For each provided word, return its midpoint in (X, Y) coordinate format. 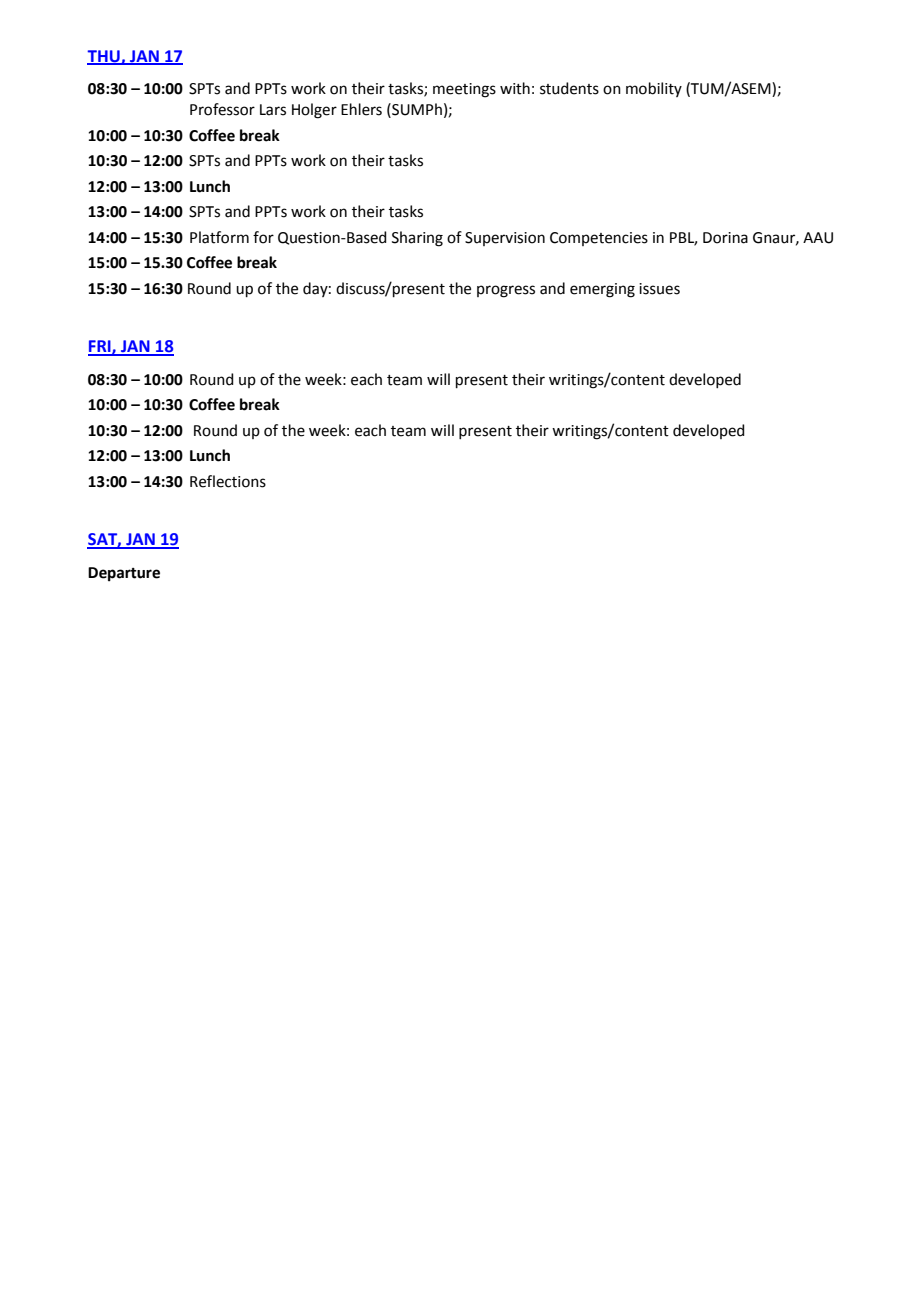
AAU (818, 238)
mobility (654, 89)
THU (104, 57)
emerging (602, 290)
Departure (124, 574)
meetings (464, 90)
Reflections (228, 481)
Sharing (417, 239)
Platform (219, 237)
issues (659, 289)
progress (506, 291)
